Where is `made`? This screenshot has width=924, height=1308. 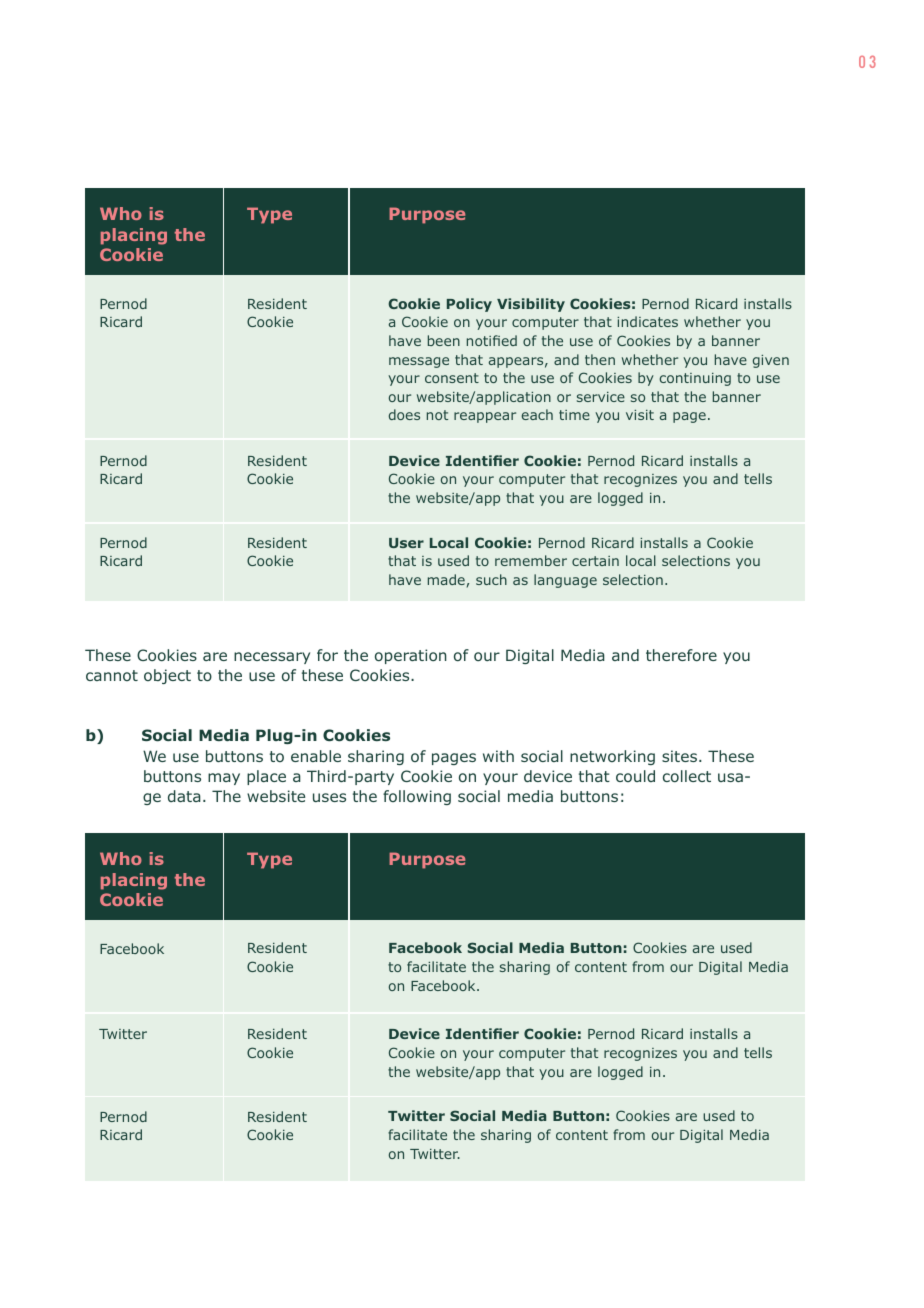 made is located at coordinates (446, 579).
